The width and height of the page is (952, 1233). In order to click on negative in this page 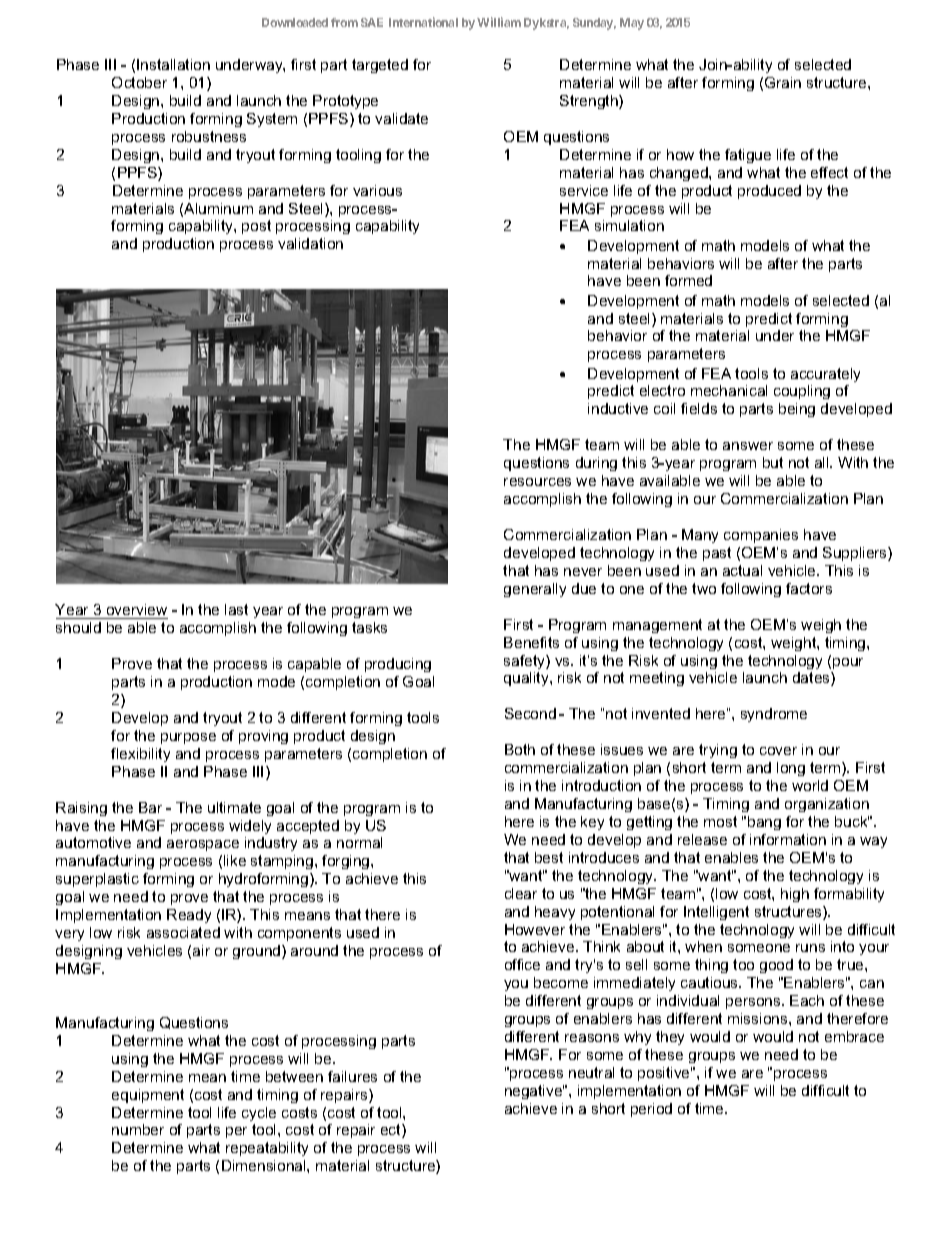, I will do `click(534, 1092)`.
